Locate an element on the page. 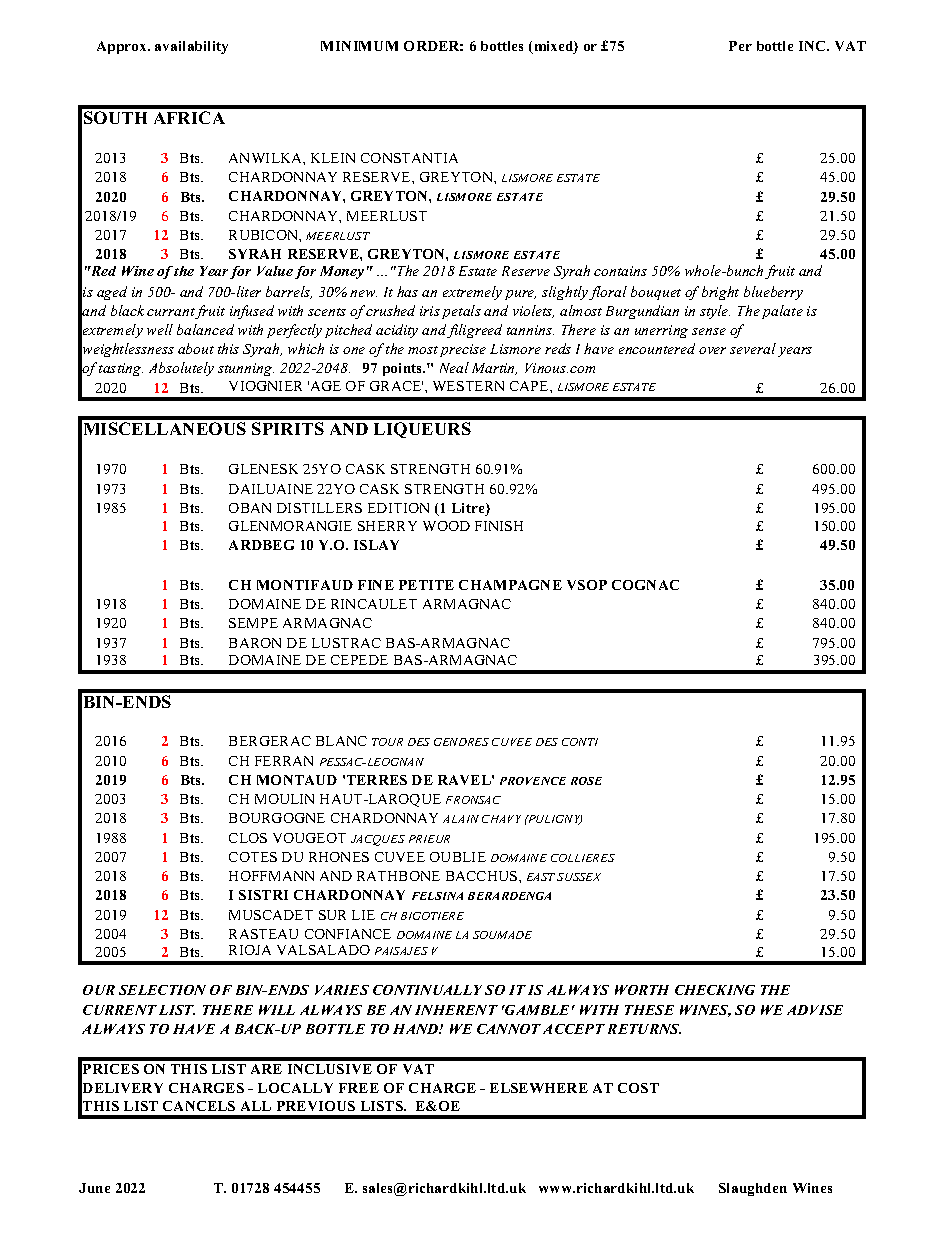  MINIMUM is located at coordinates (359, 46).
